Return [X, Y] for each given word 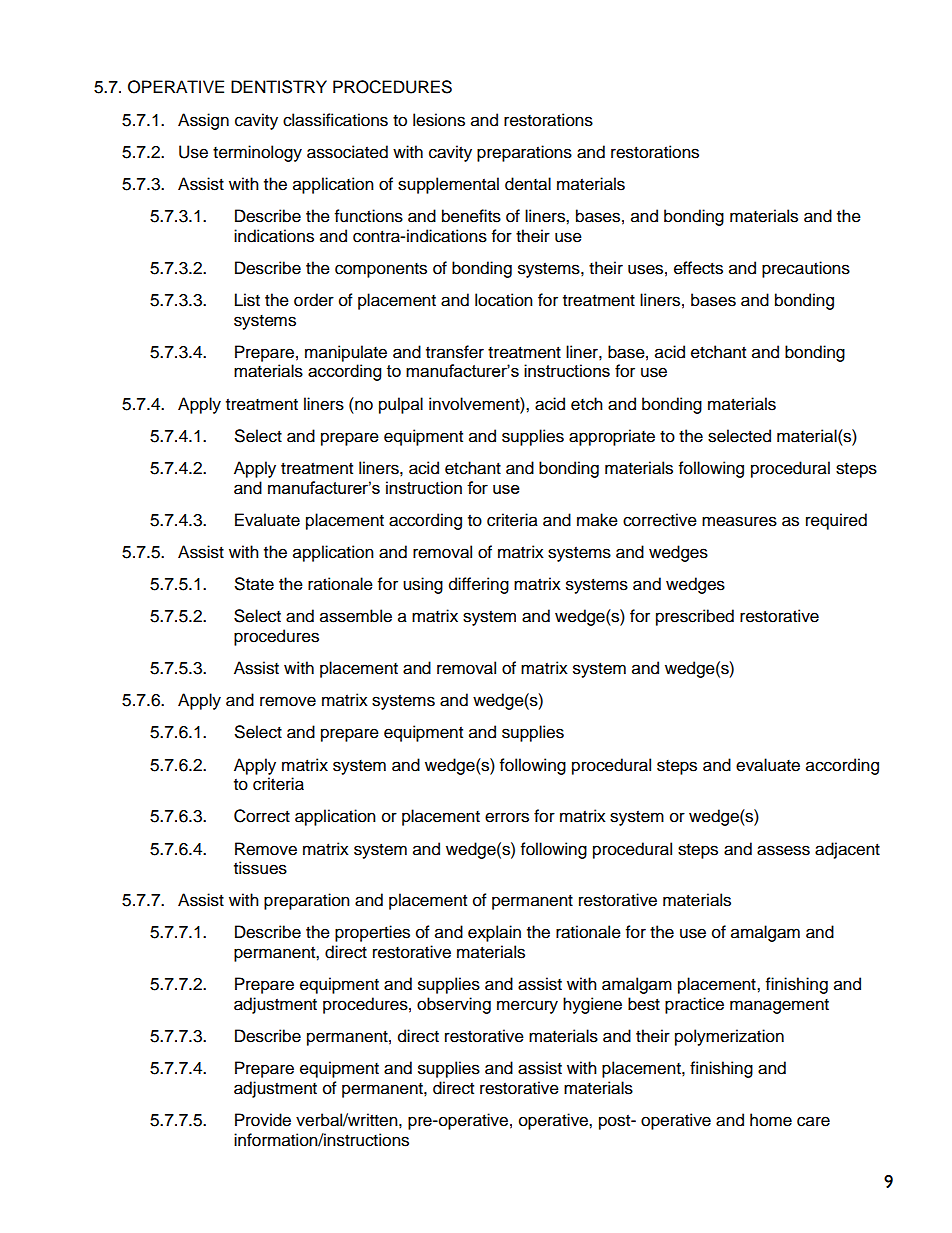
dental [528, 184]
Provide [263, 1120]
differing [479, 585]
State [254, 584]
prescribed [695, 617]
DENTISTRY [279, 87]
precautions [806, 269]
